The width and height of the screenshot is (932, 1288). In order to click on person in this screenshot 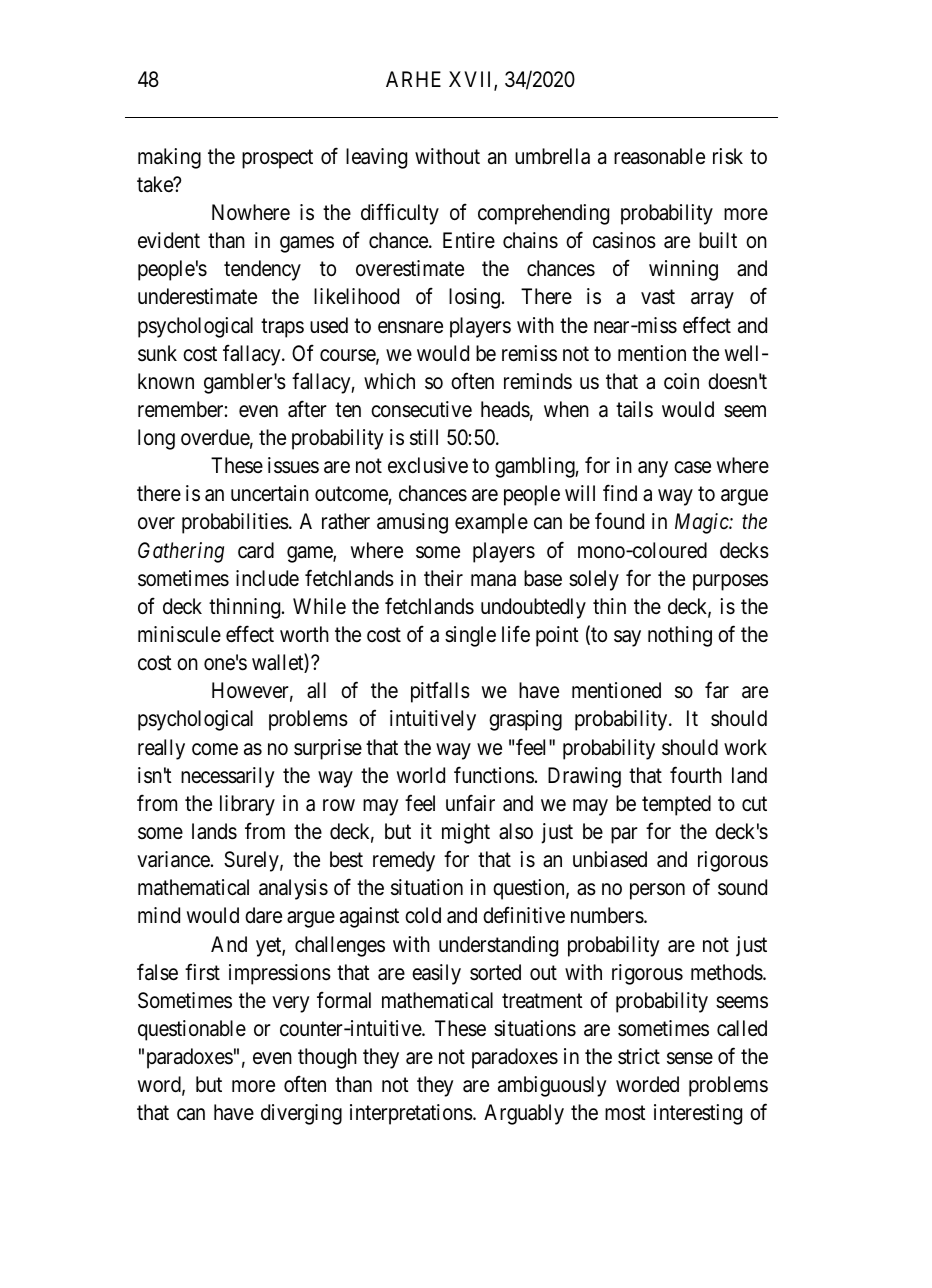, I will do `click(657, 891)`.
